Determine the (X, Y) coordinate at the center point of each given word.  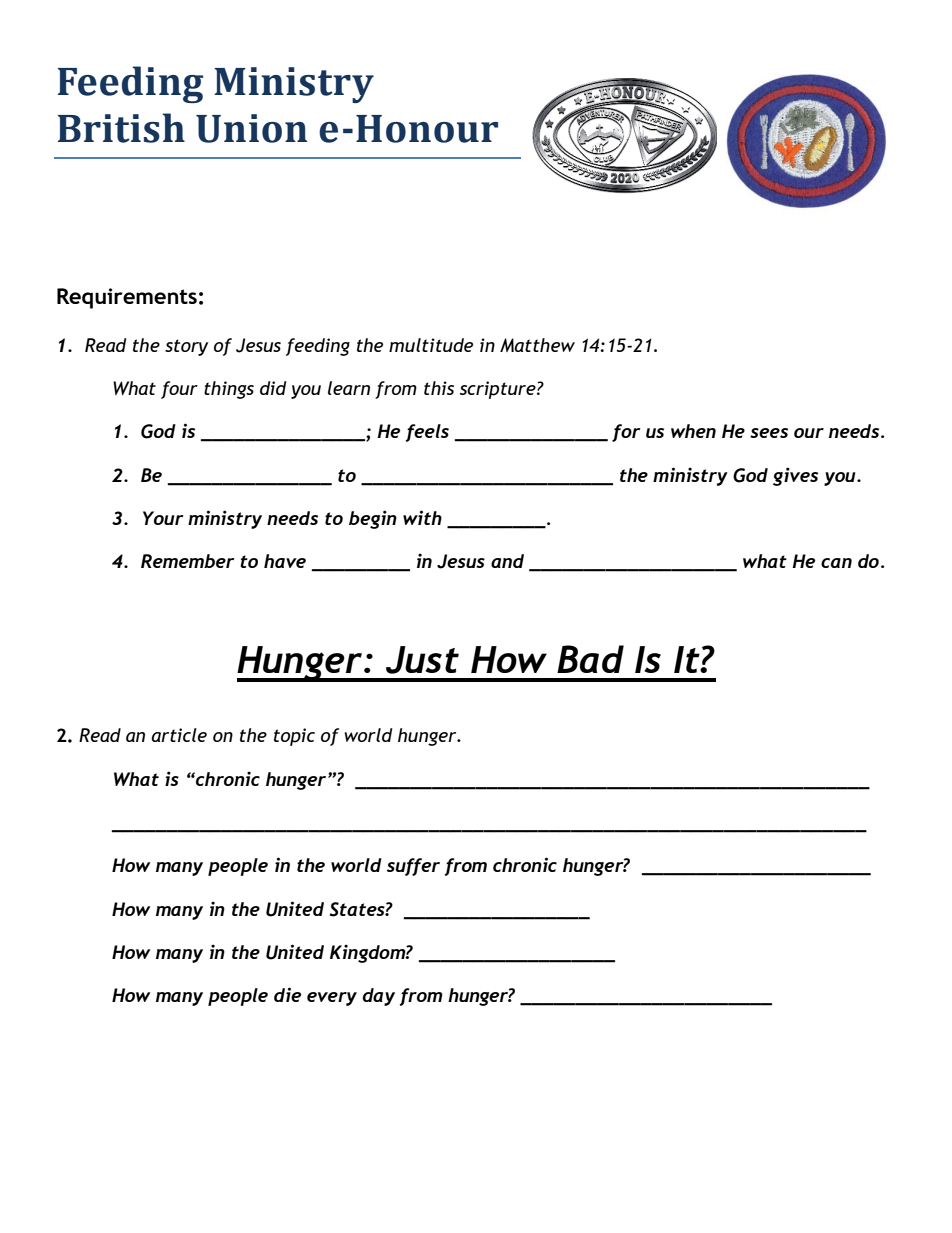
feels (427, 433)
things (229, 390)
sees (769, 433)
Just (422, 660)
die (287, 994)
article (179, 735)
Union (251, 128)
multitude (431, 345)
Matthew (537, 345)
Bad (590, 659)
